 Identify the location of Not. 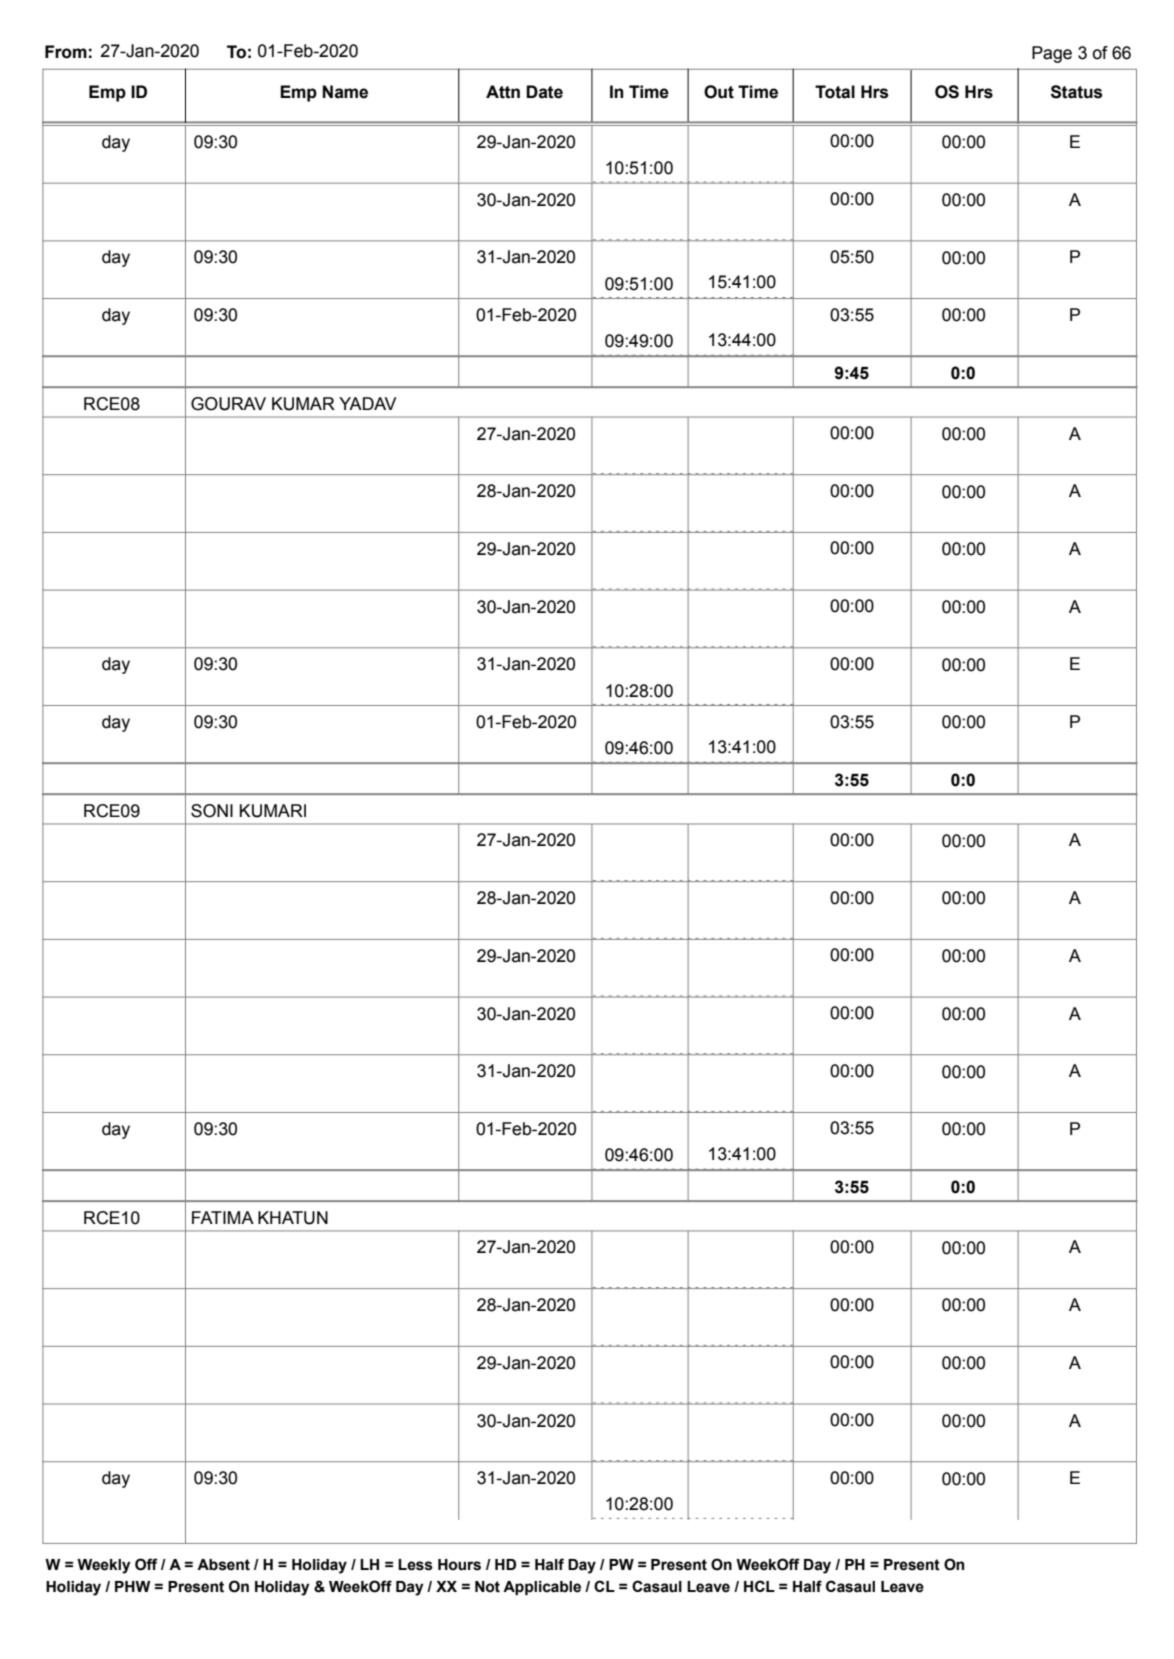
(487, 1587).
